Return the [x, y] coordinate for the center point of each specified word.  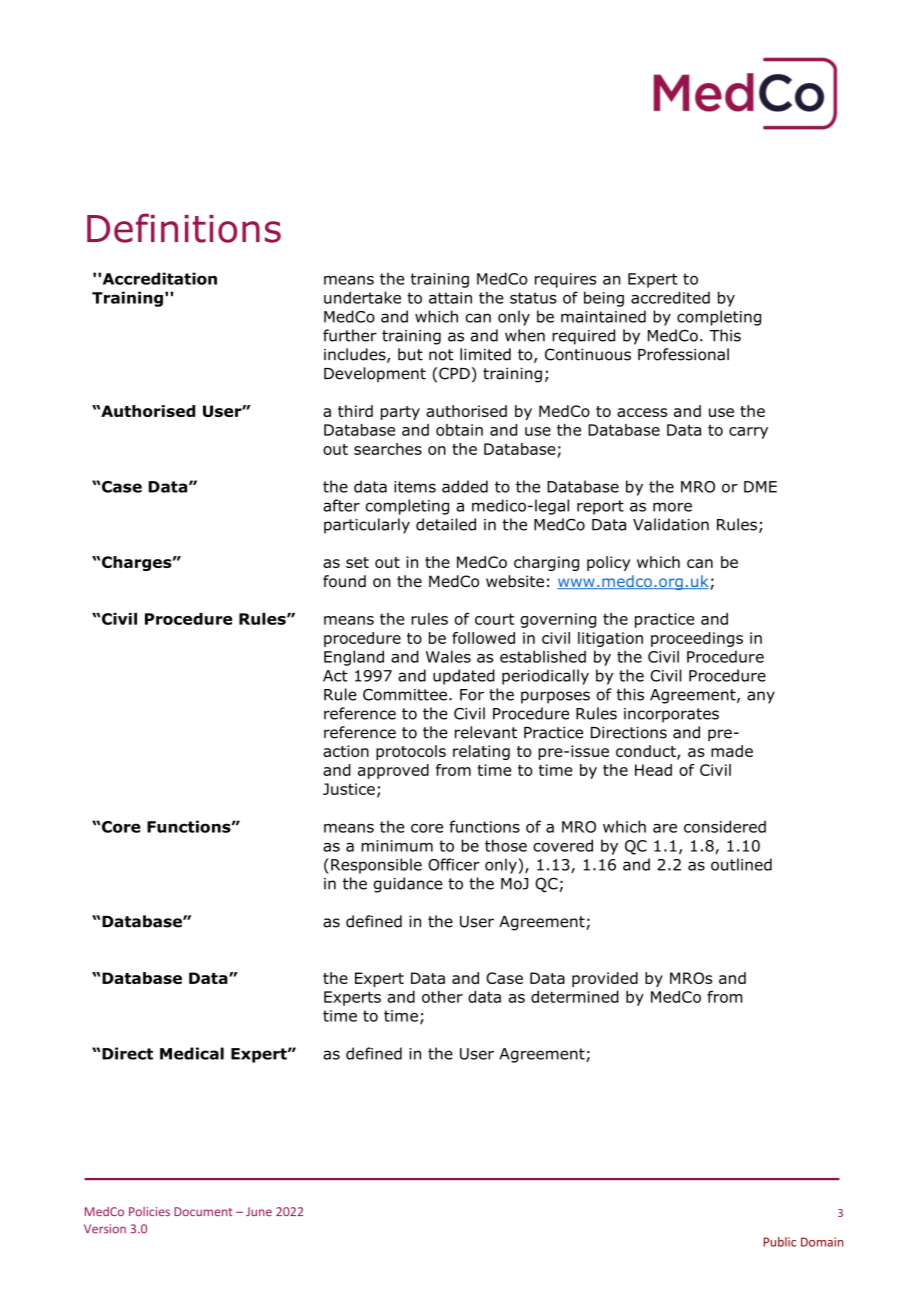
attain [450, 298]
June [259, 1211]
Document [203, 1211]
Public [780, 1242]
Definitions [184, 228]
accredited [670, 297]
